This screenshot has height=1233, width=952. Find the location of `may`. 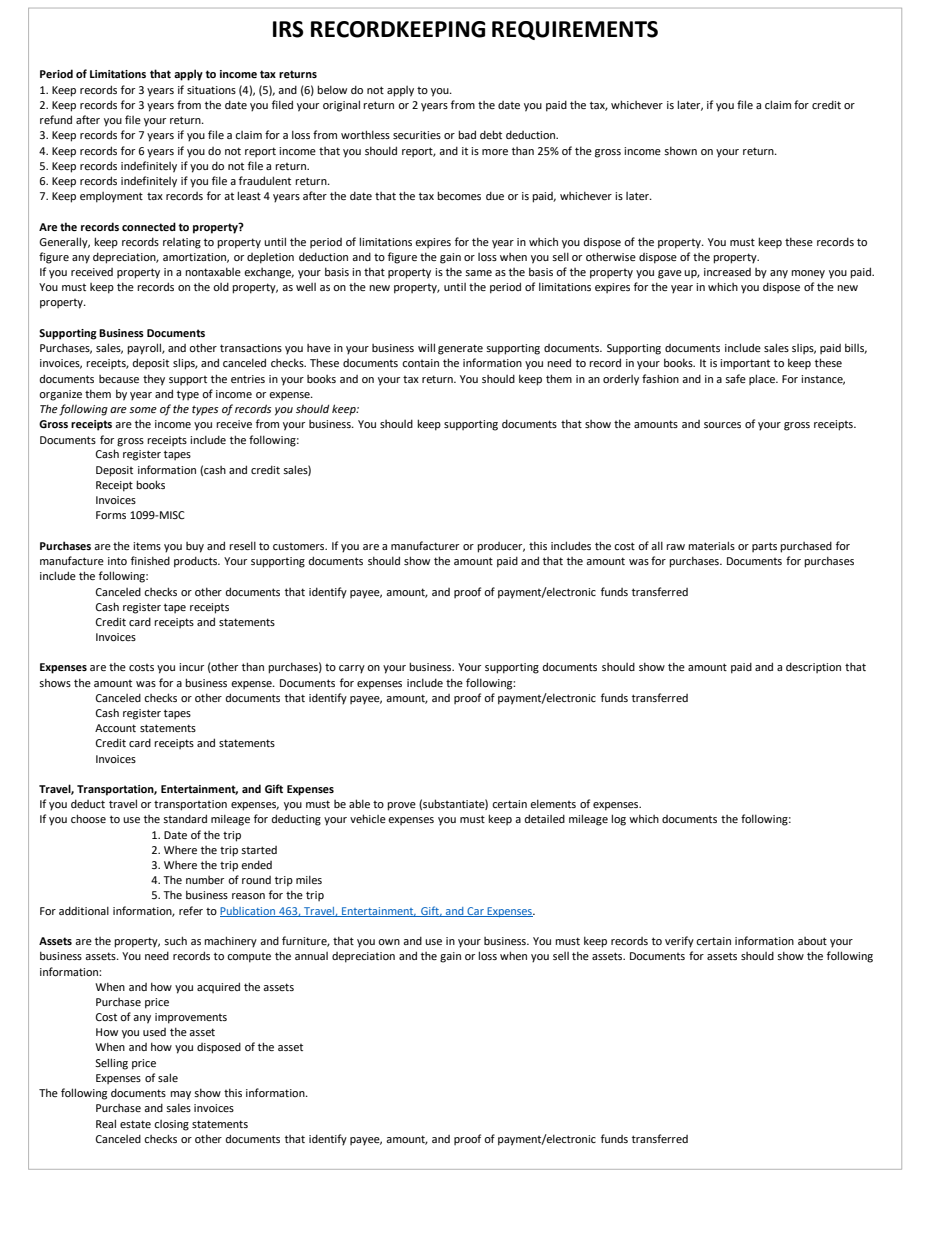

may is located at coordinates (180, 1095).
